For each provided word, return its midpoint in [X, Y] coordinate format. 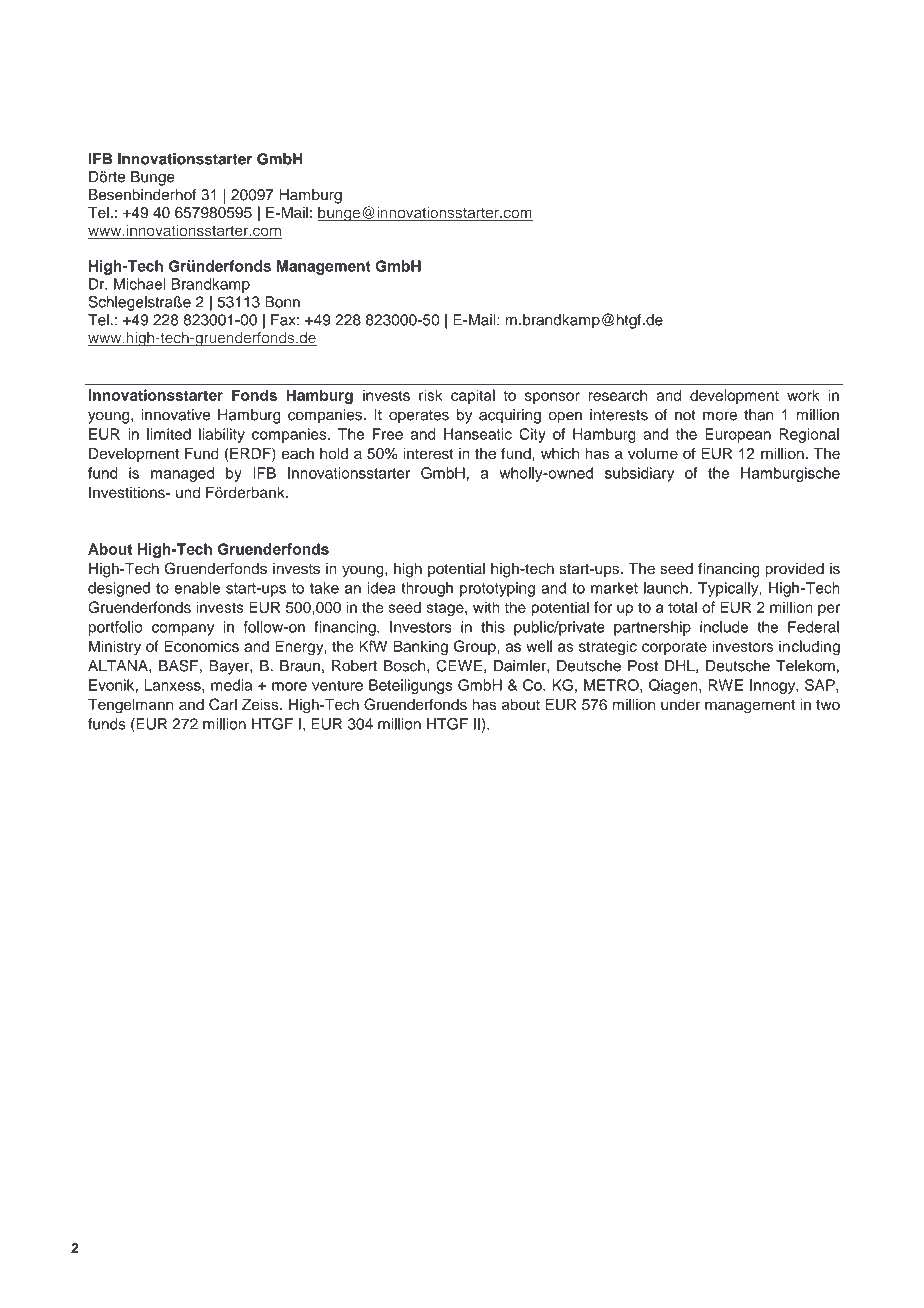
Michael [140, 284]
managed [182, 474]
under [680, 704]
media [231, 685]
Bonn [282, 302]
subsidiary [639, 474]
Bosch [406, 666]
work [803, 395]
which [560, 453]
